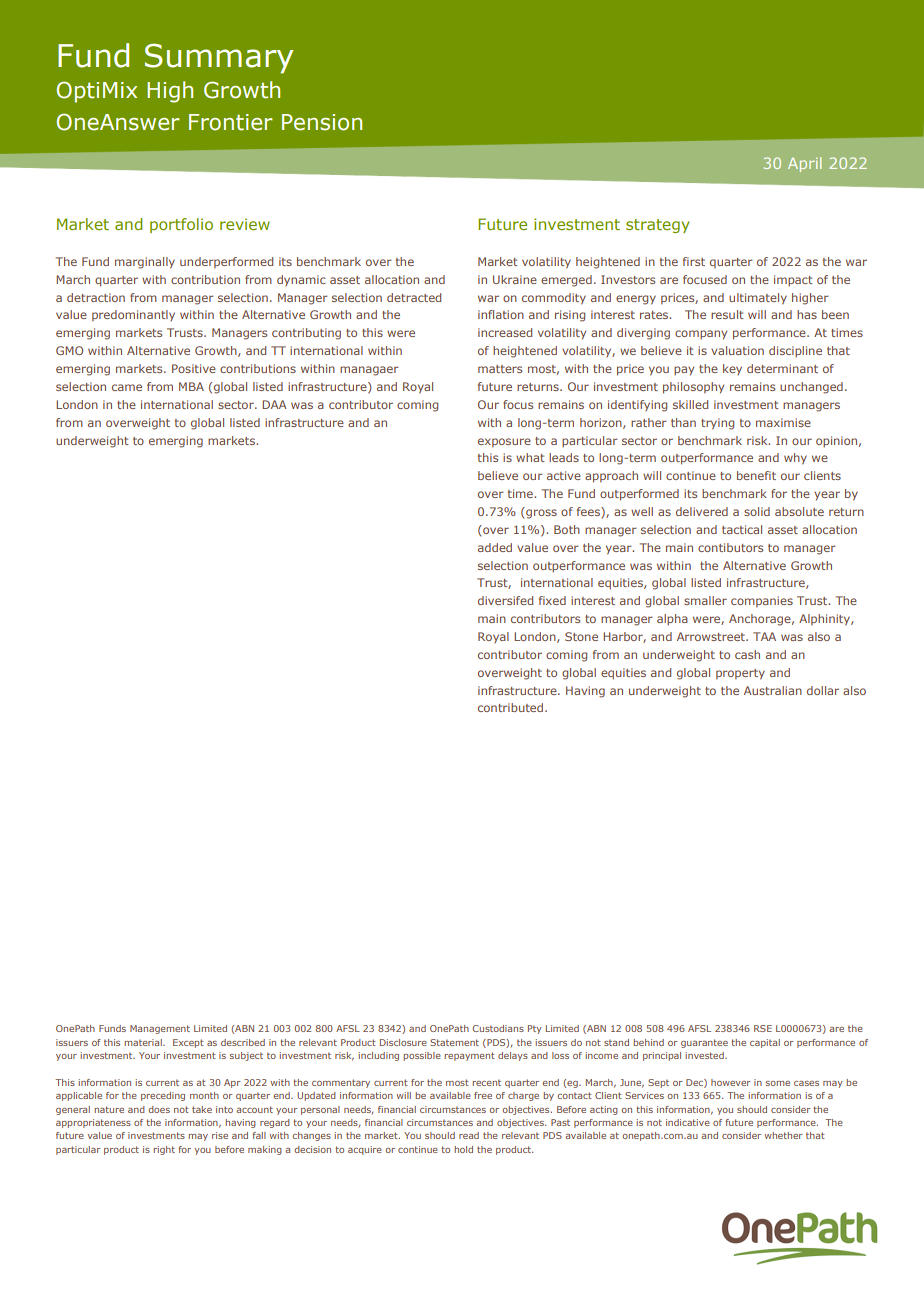 Image resolution: width=924 pixels, height=1308 pixels. What do you see at coordinates (512, 707) in the document?
I see `contributed` at bounding box center [512, 707].
